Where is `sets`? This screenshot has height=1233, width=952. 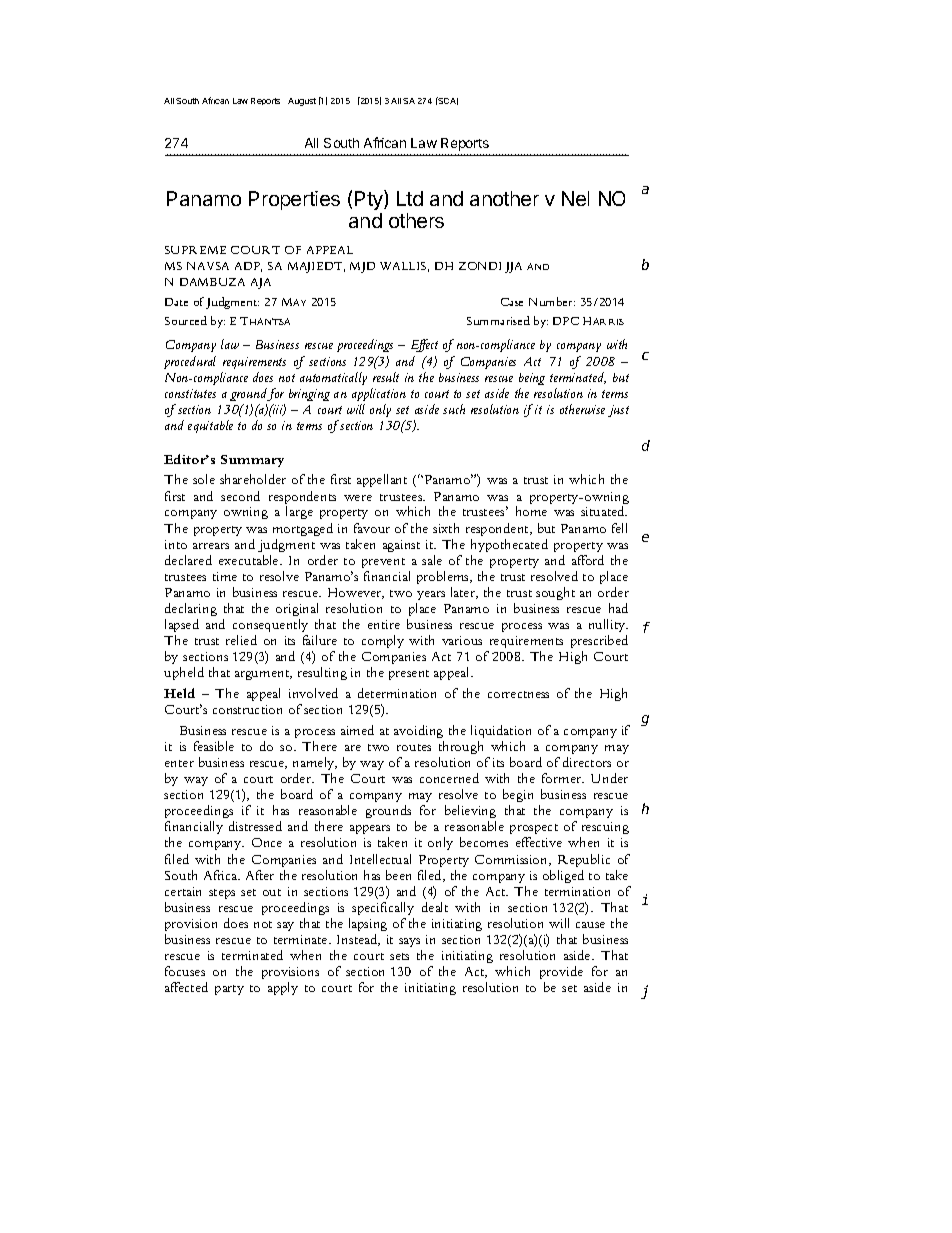 sets is located at coordinates (399, 956).
